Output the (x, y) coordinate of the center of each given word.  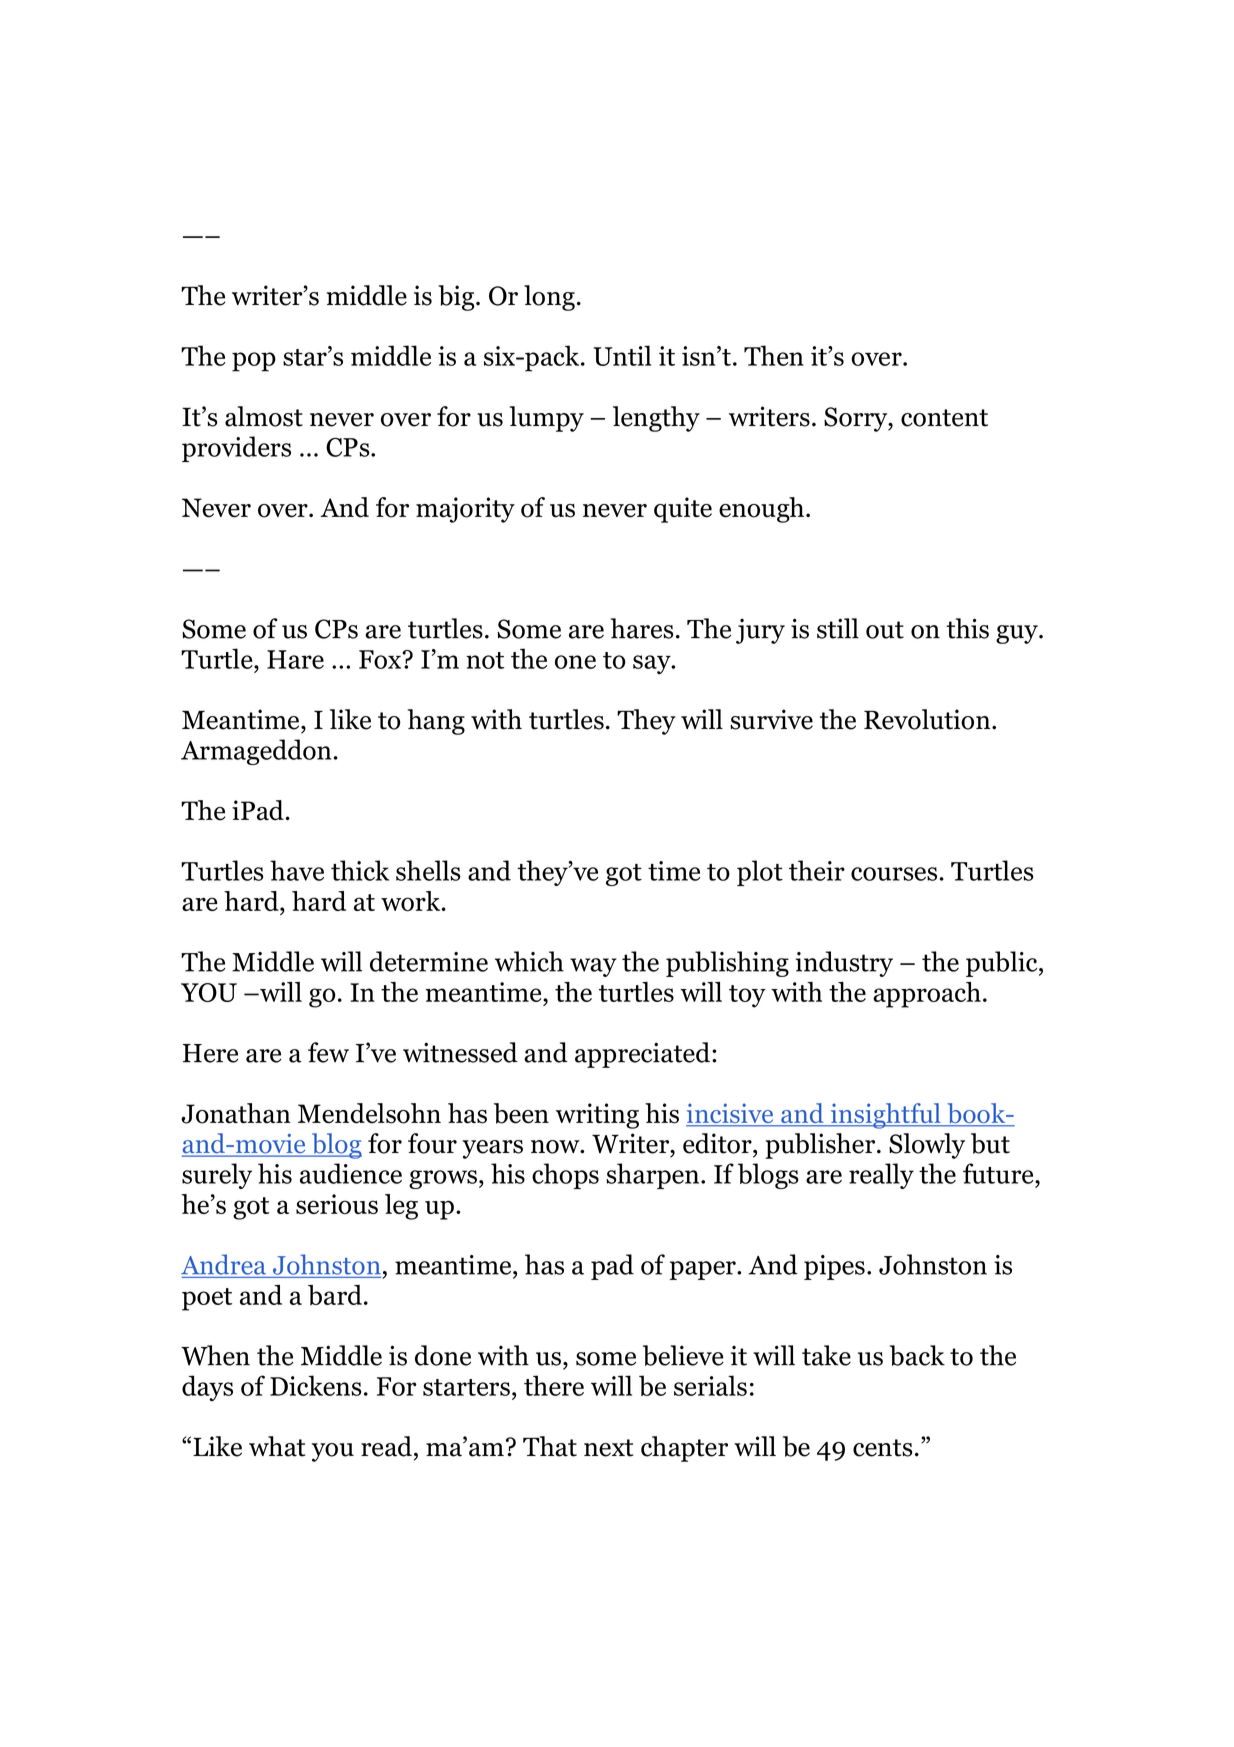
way (593, 967)
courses (894, 874)
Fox (381, 659)
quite (683, 510)
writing (597, 1116)
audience (351, 1173)
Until (622, 355)
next (609, 1448)
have (297, 870)
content (944, 418)
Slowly (927, 1146)
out (885, 630)
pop (254, 362)
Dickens (316, 1385)
